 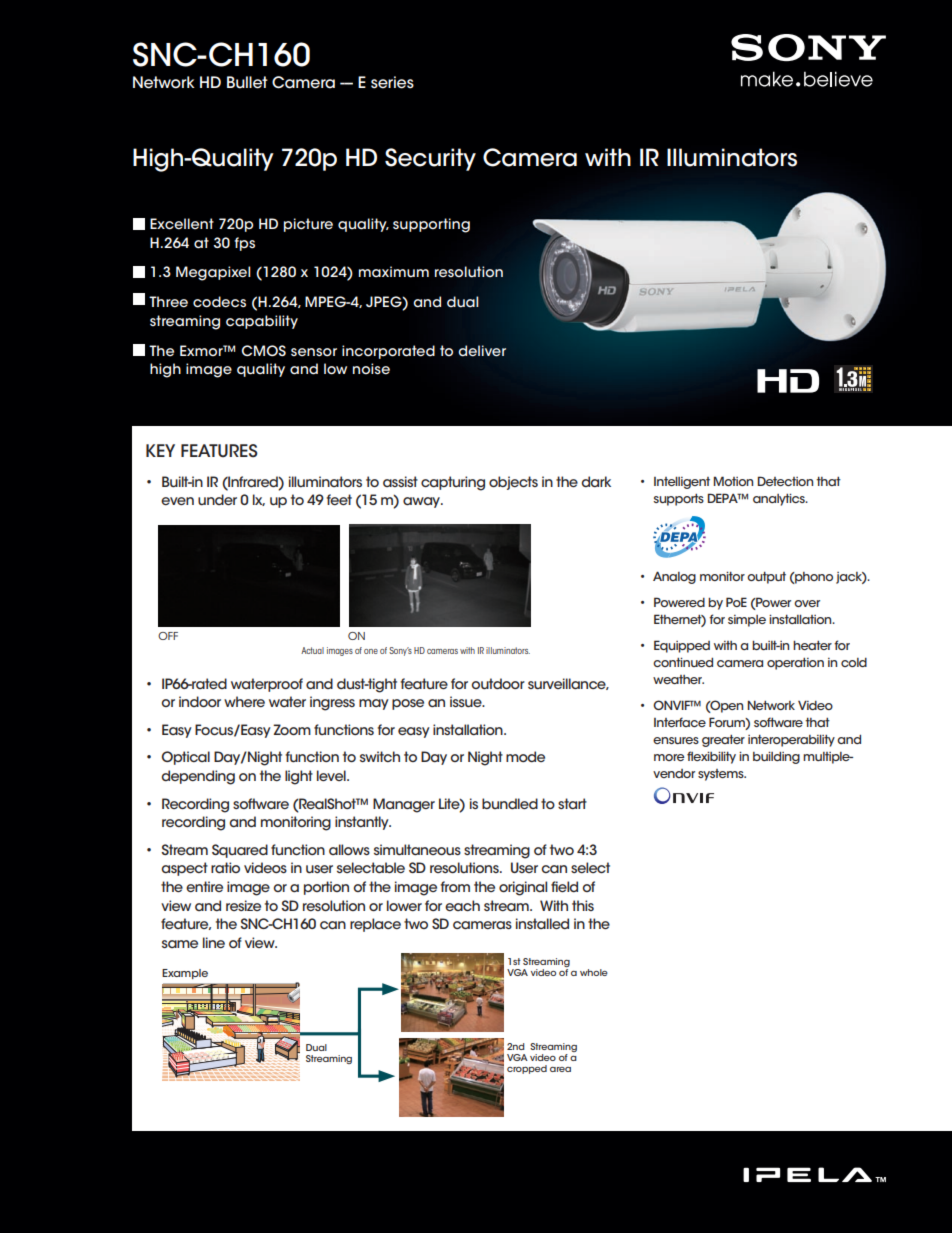 What do you see at coordinates (431, 225) in the page?
I see `supporting` at bounding box center [431, 225].
